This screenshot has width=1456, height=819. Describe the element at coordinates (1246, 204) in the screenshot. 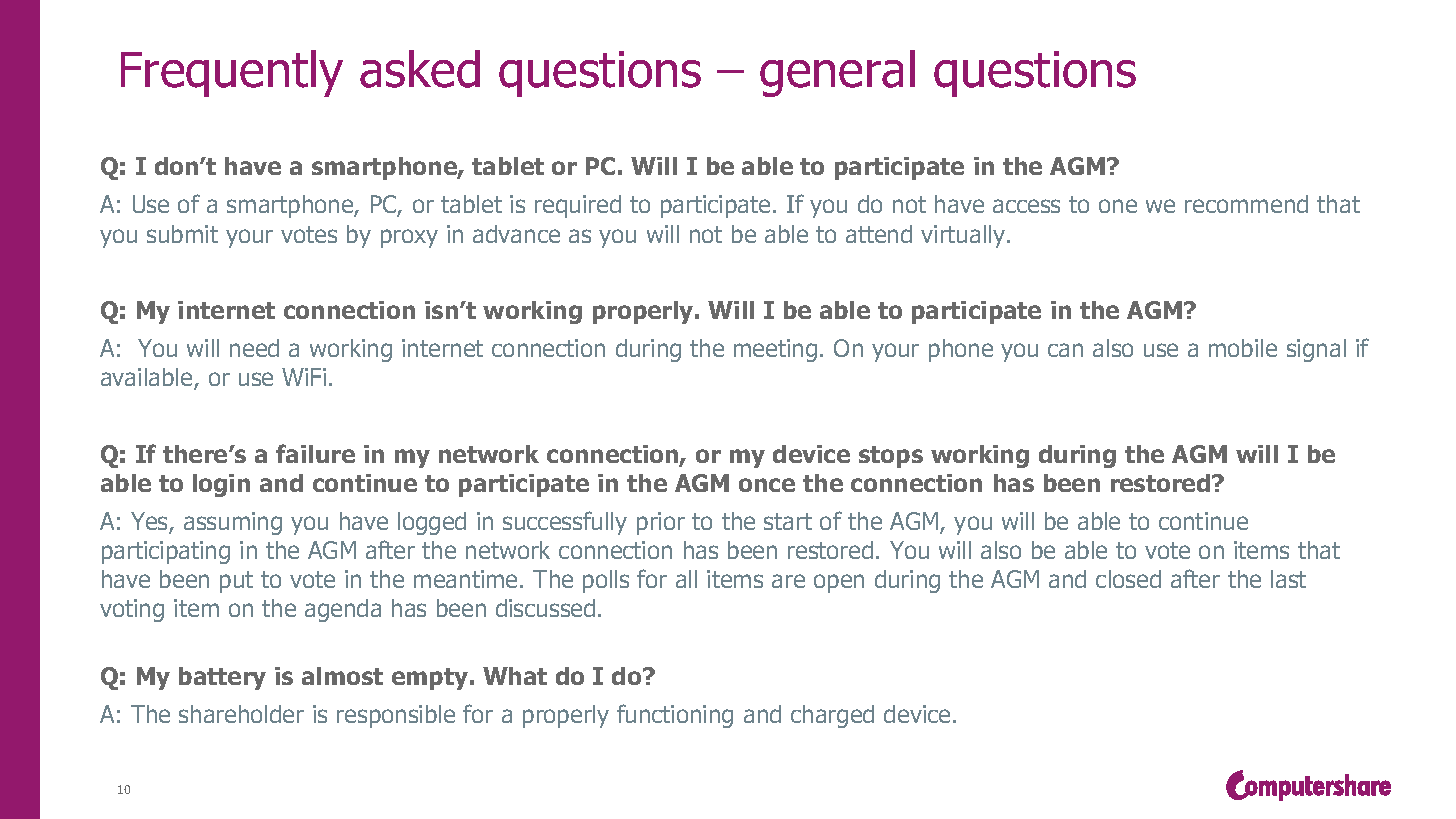

I see `recommend` at that location.
